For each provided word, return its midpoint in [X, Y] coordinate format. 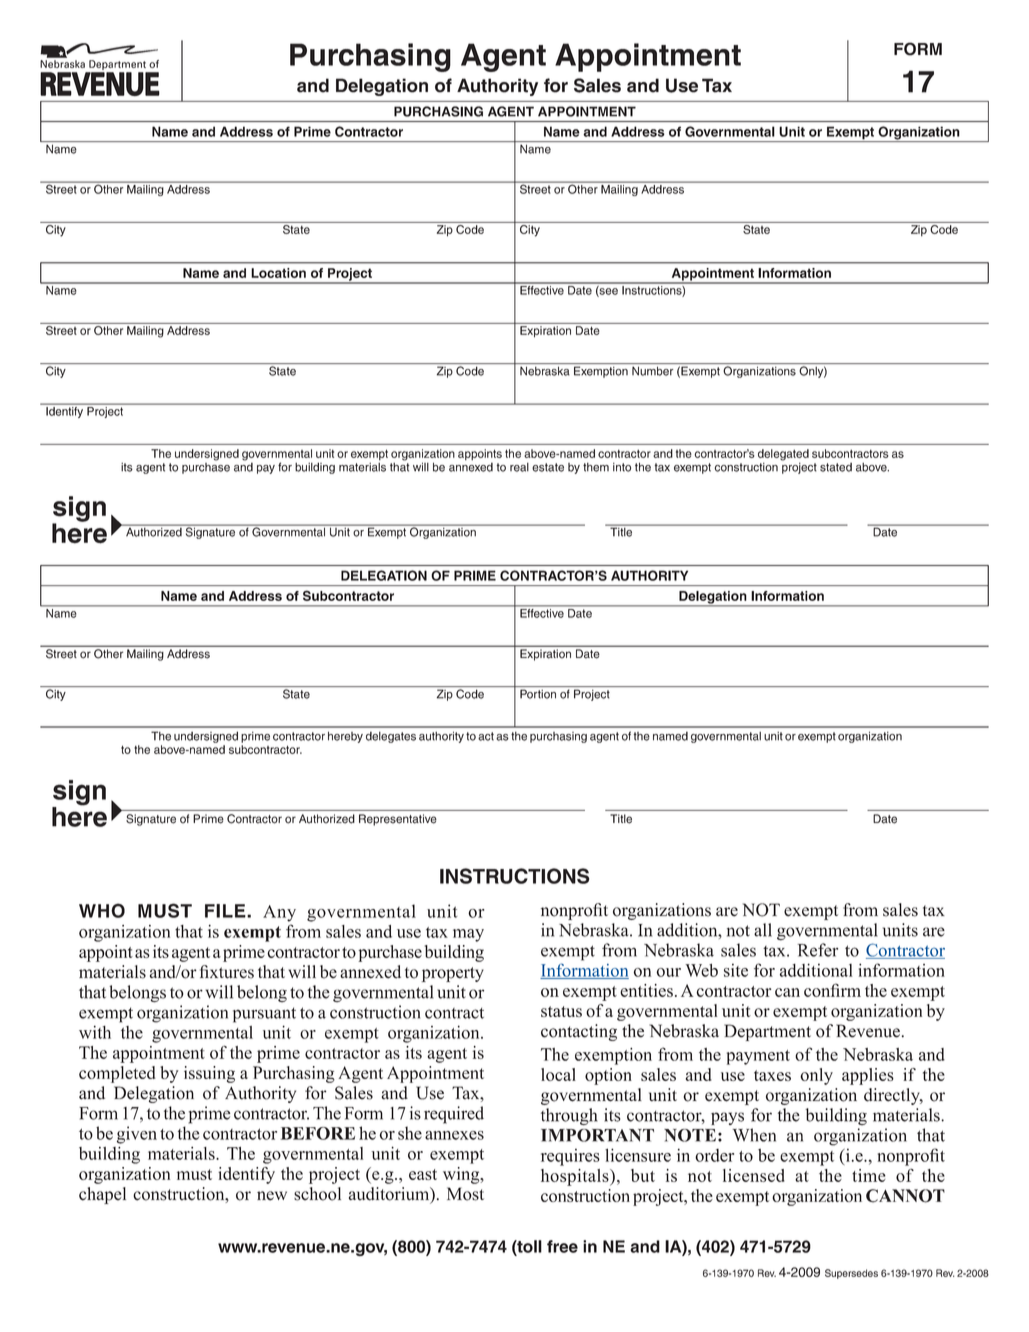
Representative [398, 820]
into [622, 467]
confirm [832, 990]
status [561, 1011]
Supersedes [851, 1274]
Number [653, 371]
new [272, 1196]
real [519, 467]
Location [278, 273]
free [562, 1246]
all [763, 930]
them [596, 467]
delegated [783, 456]
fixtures [227, 972]
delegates [391, 737]
